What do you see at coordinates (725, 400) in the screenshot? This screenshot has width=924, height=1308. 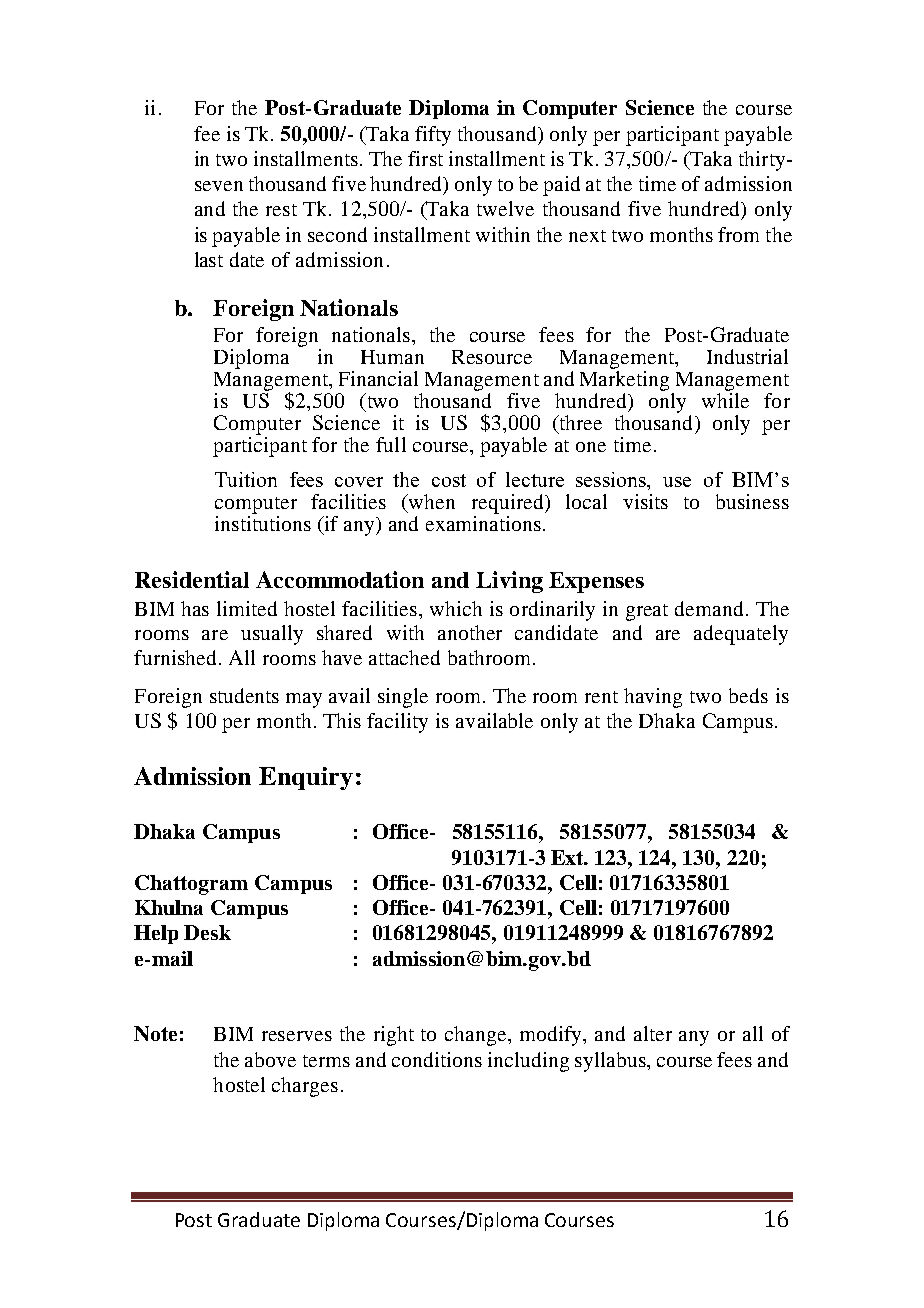 I see `while` at bounding box center [725, 400].
